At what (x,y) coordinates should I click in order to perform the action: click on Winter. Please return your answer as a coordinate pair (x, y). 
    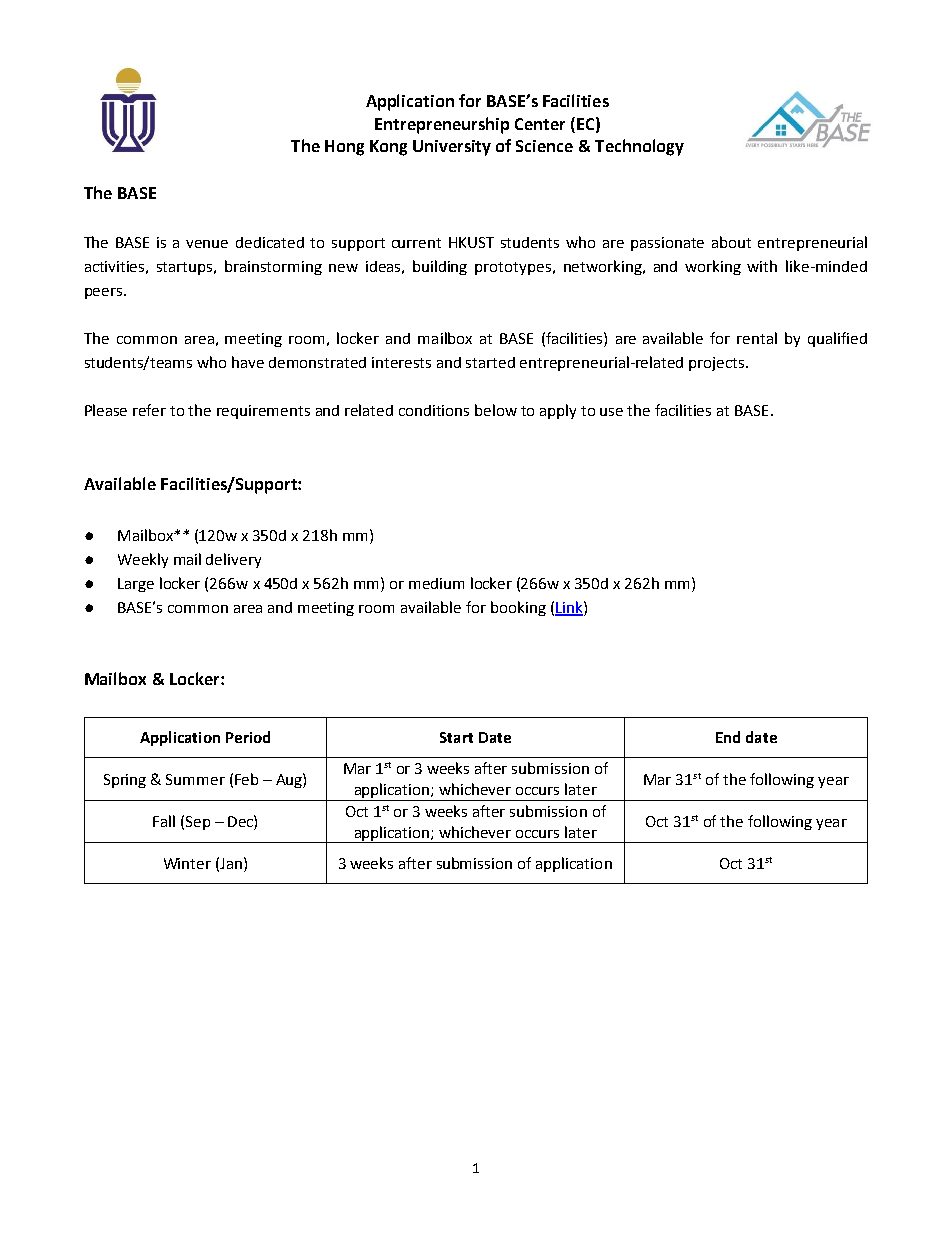
    Looking at the image, I should click on (187, 863).
